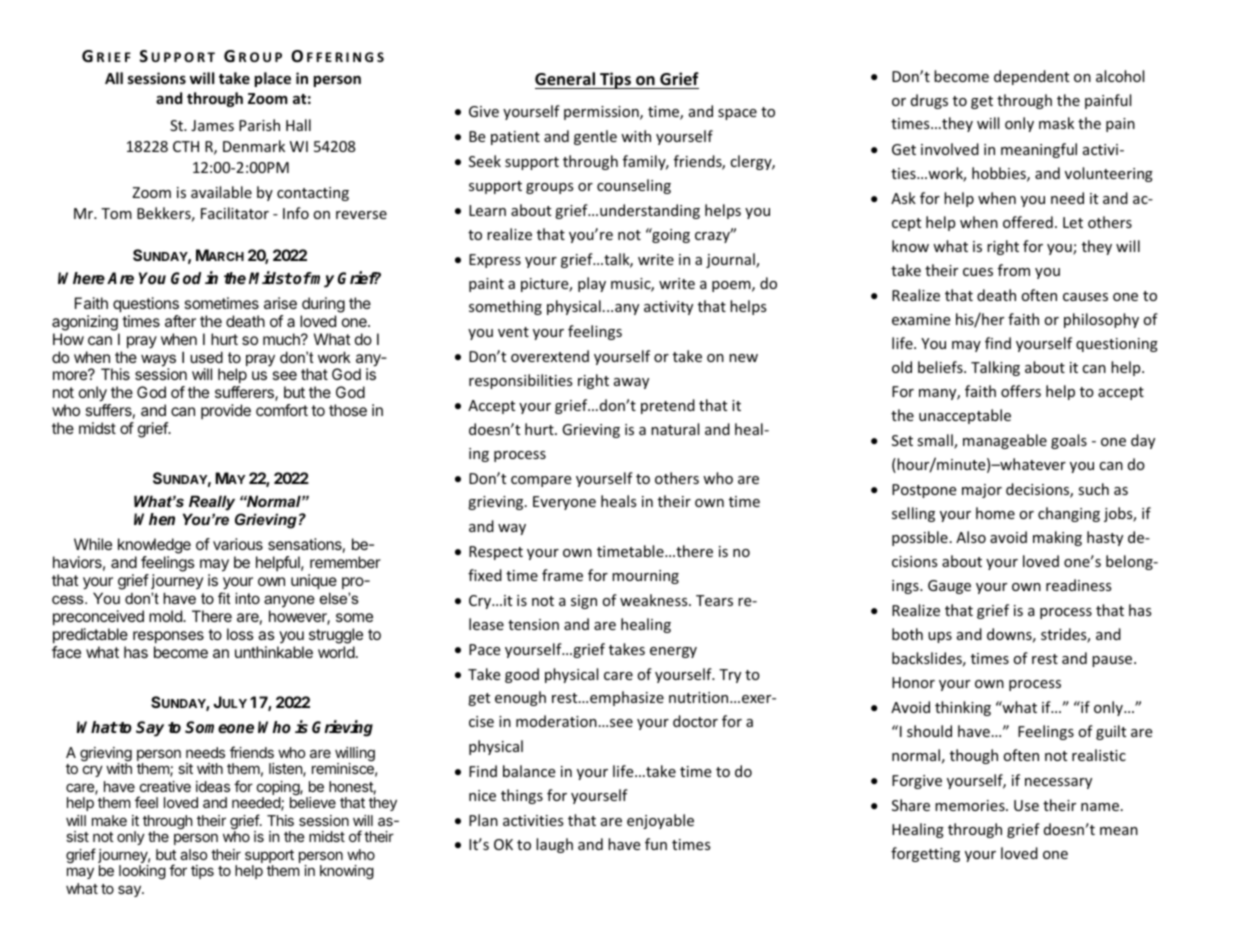 The width and height of the image is (1233, 952). What do you see at coordinates (142, 872) in the image?
I see `looking` at bounding box center [142, 872].
